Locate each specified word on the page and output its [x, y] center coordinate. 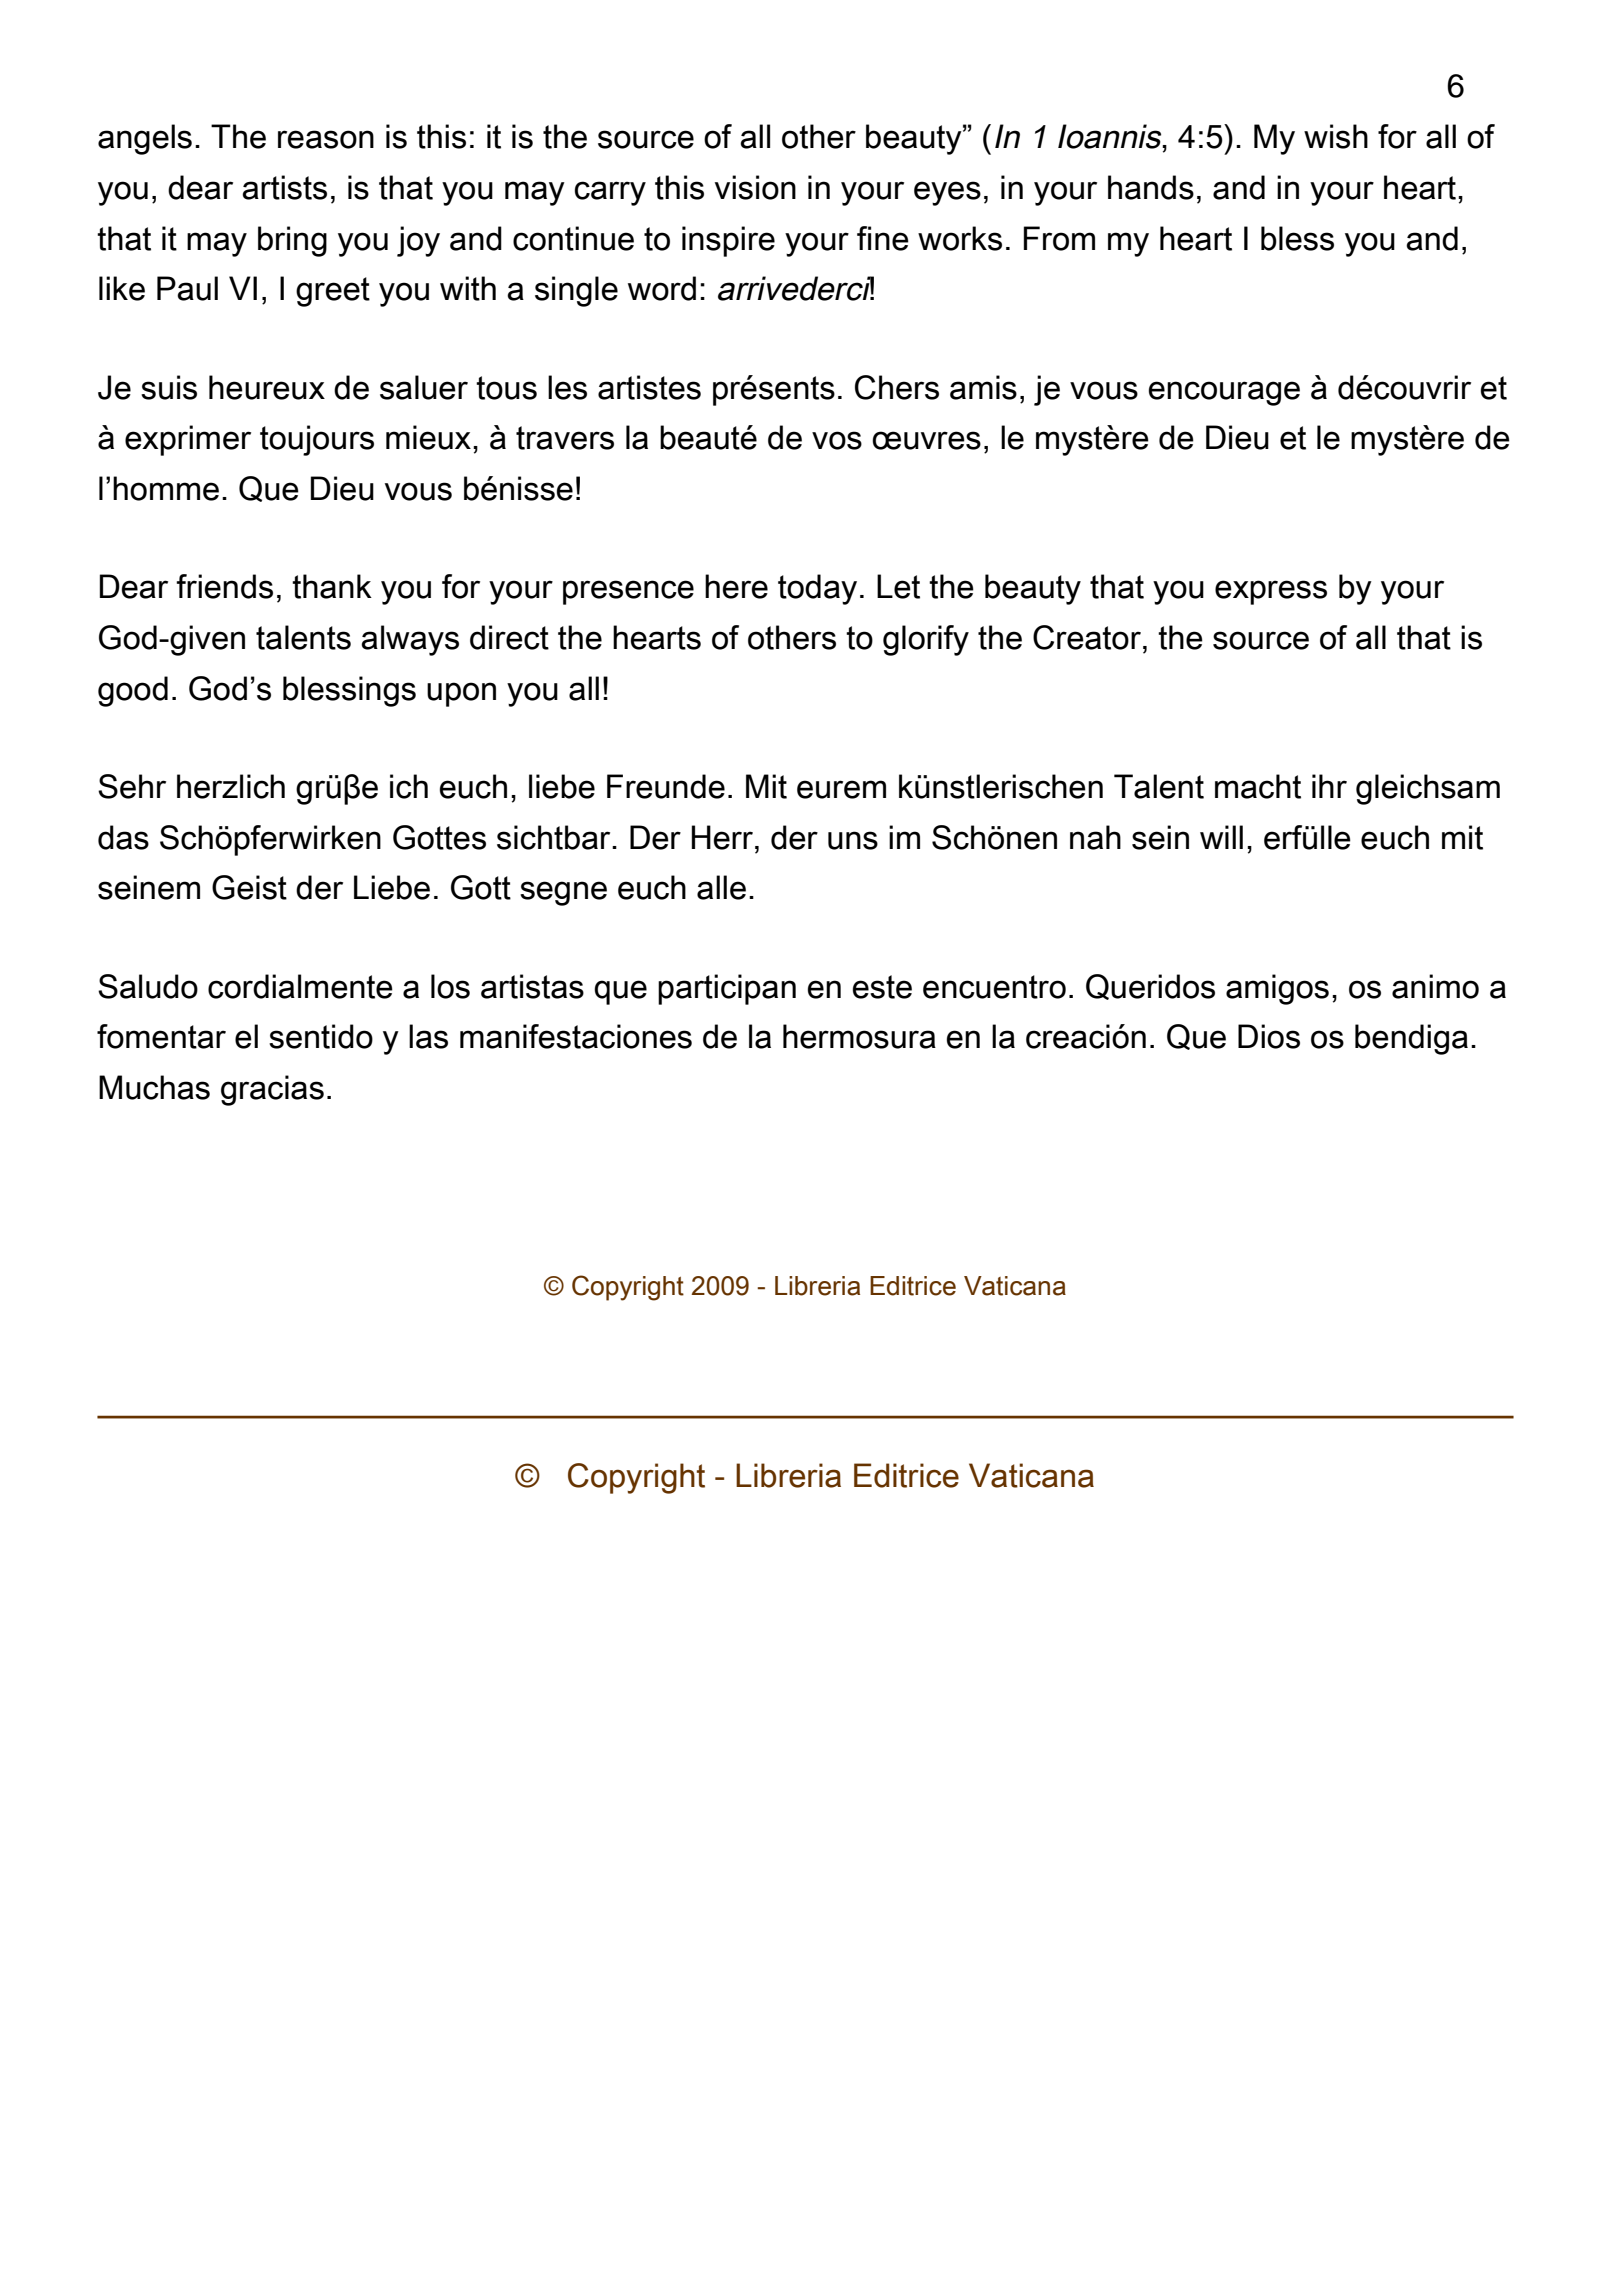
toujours [317, 440]
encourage [1224, 393]
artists [284, 187]
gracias [272, 1090]
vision [755, 187]
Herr [722, 837]
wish [1336, 136]
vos [837, 440]
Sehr [132, 786]
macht [1258, 786]
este [882, 987]
